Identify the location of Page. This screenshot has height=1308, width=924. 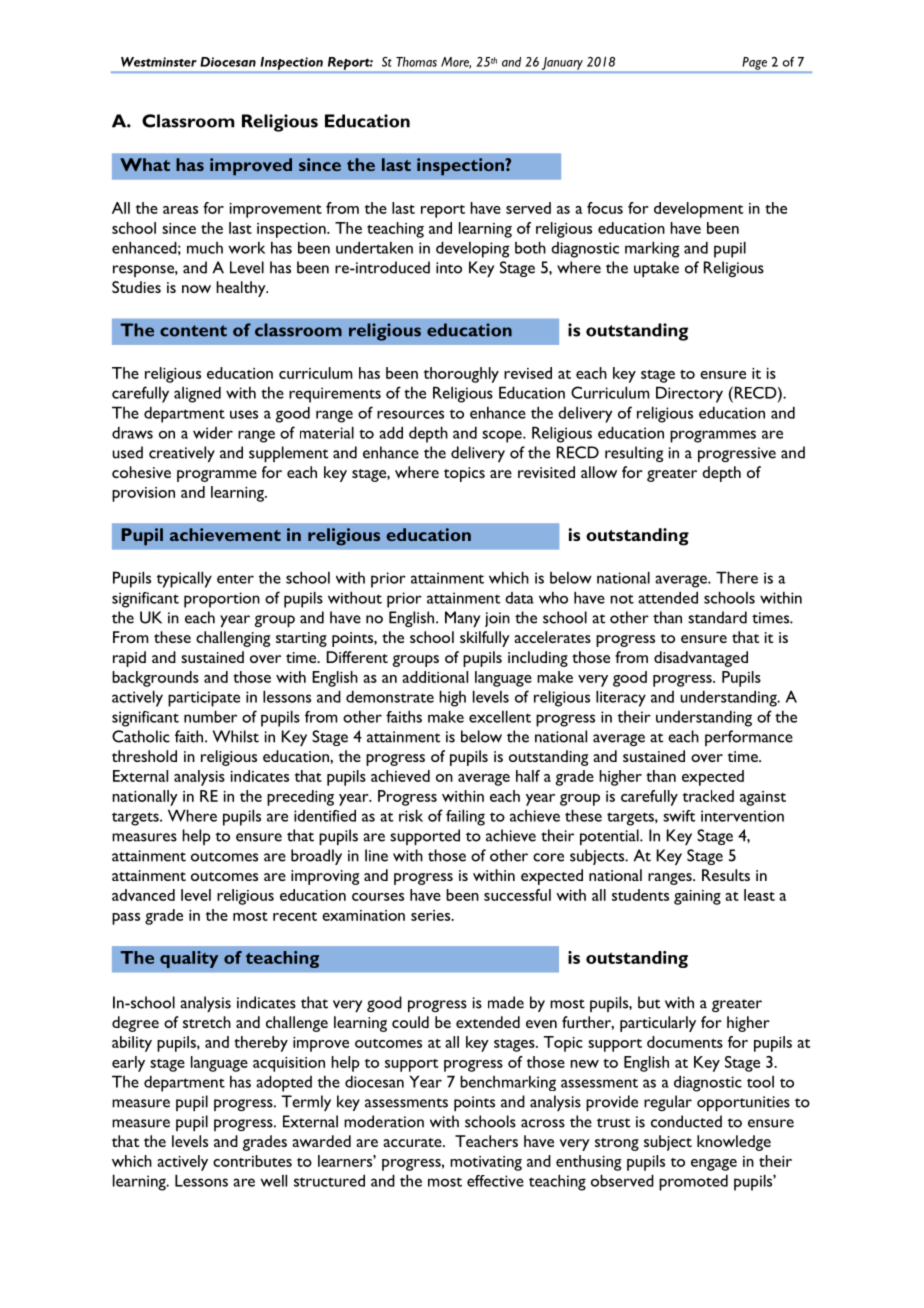
(755, 63).
